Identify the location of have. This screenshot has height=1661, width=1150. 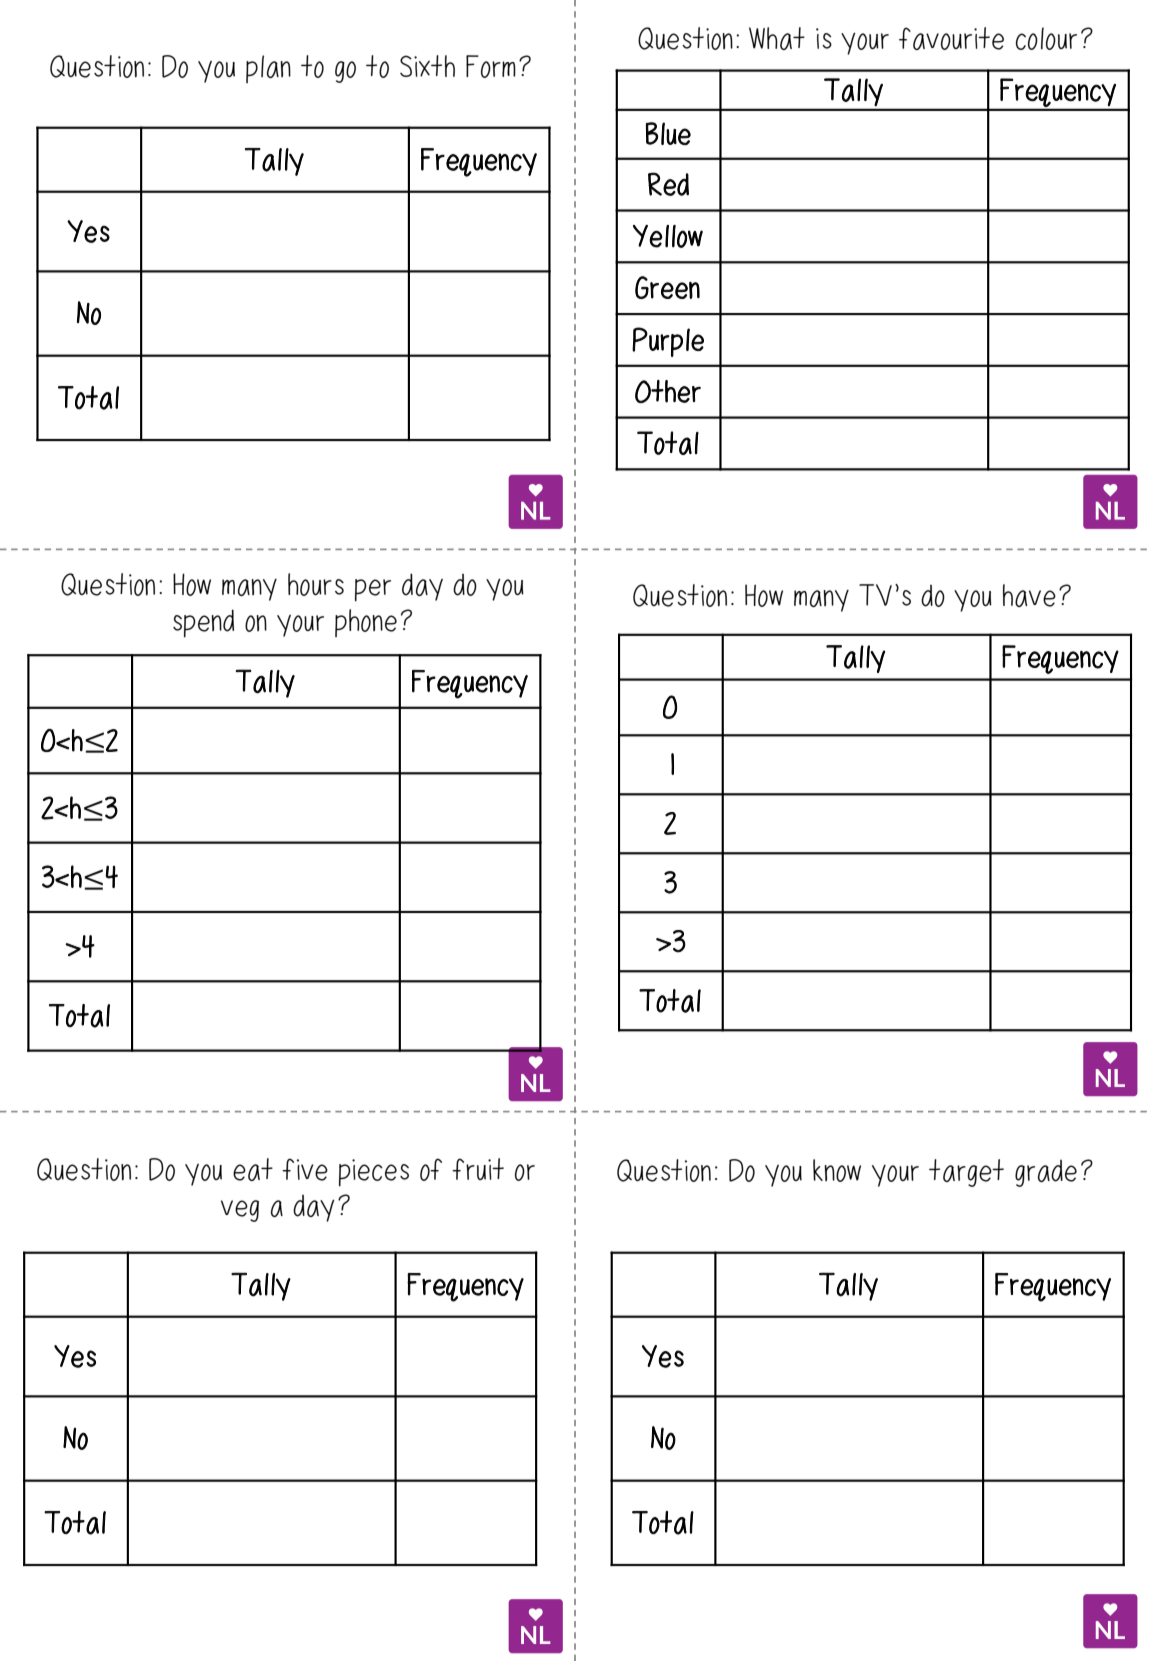
(1029, 595).
